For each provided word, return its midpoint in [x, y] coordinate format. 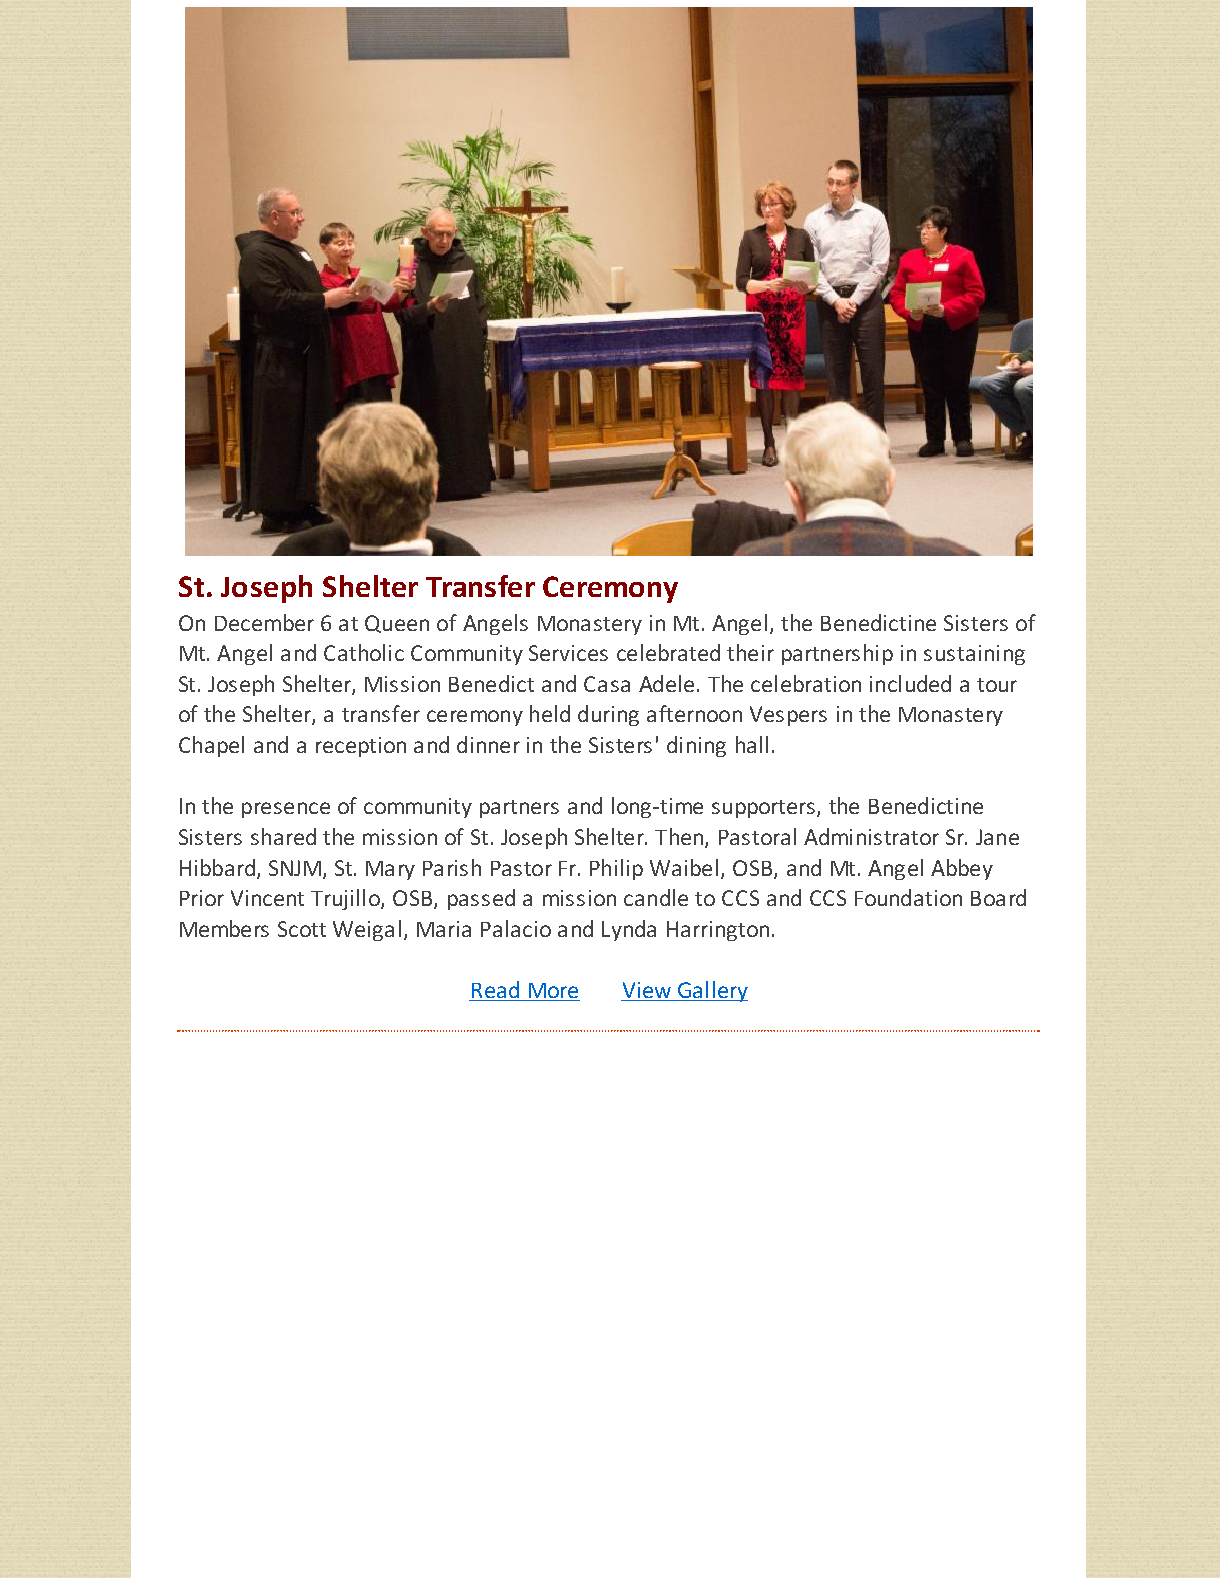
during [608, 715]
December [264, 622]
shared [283, 836]
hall [752, 744]
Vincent [267, 898]
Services [568, 653]
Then [680, 838]
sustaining [974, 655]
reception [361, 747]
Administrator [871, 836]
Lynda [629, 930]
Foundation [908, 897]
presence [286, 810]
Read [496, 991]
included [910, 683]
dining [696, 746]
